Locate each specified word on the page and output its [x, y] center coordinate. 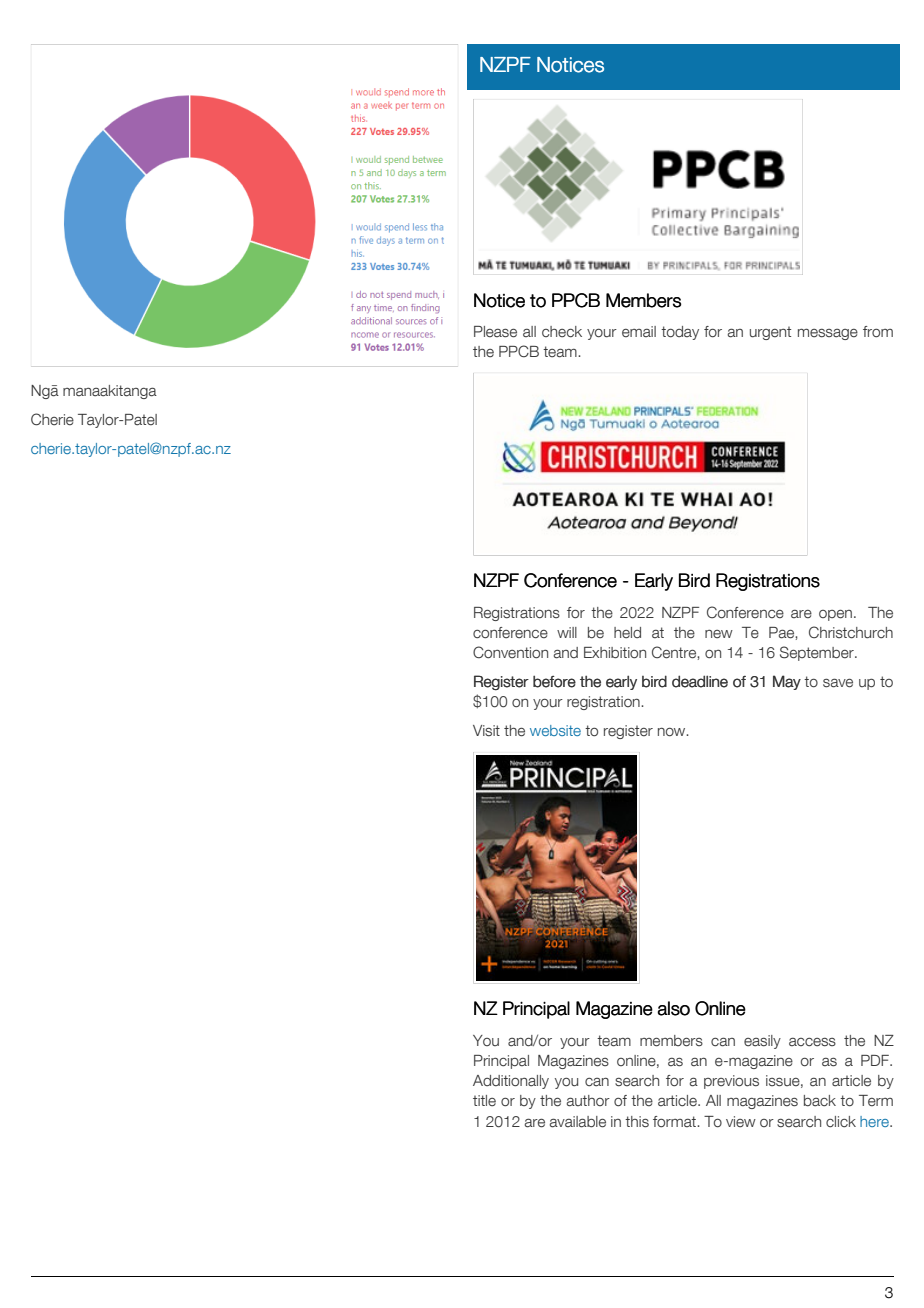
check [562, 332]
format [675, 1122]
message [828, 334]
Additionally [511, 1082]
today [680, 333]
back [820, 1101]
